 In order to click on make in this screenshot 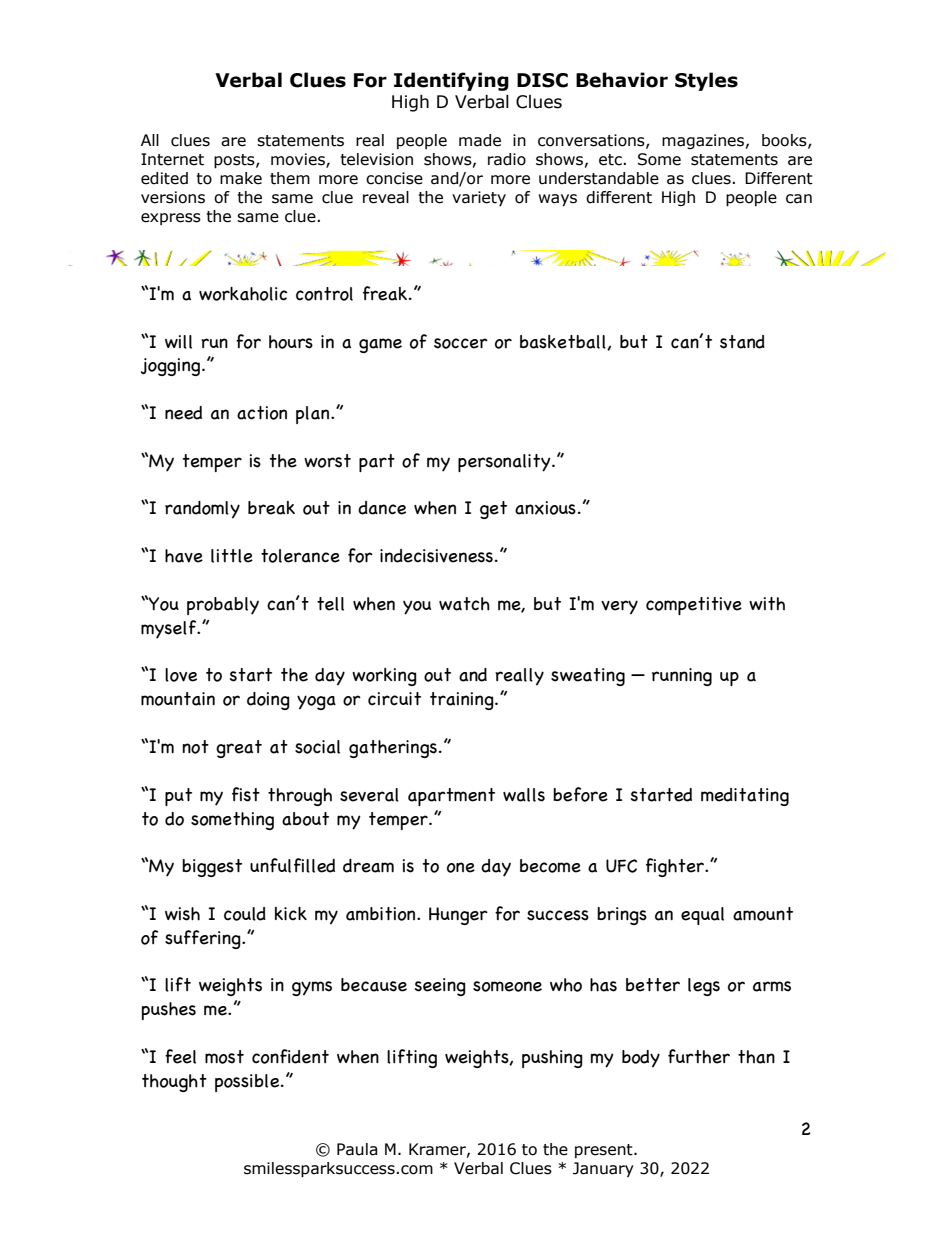, I will do `click(241, 178)`.
